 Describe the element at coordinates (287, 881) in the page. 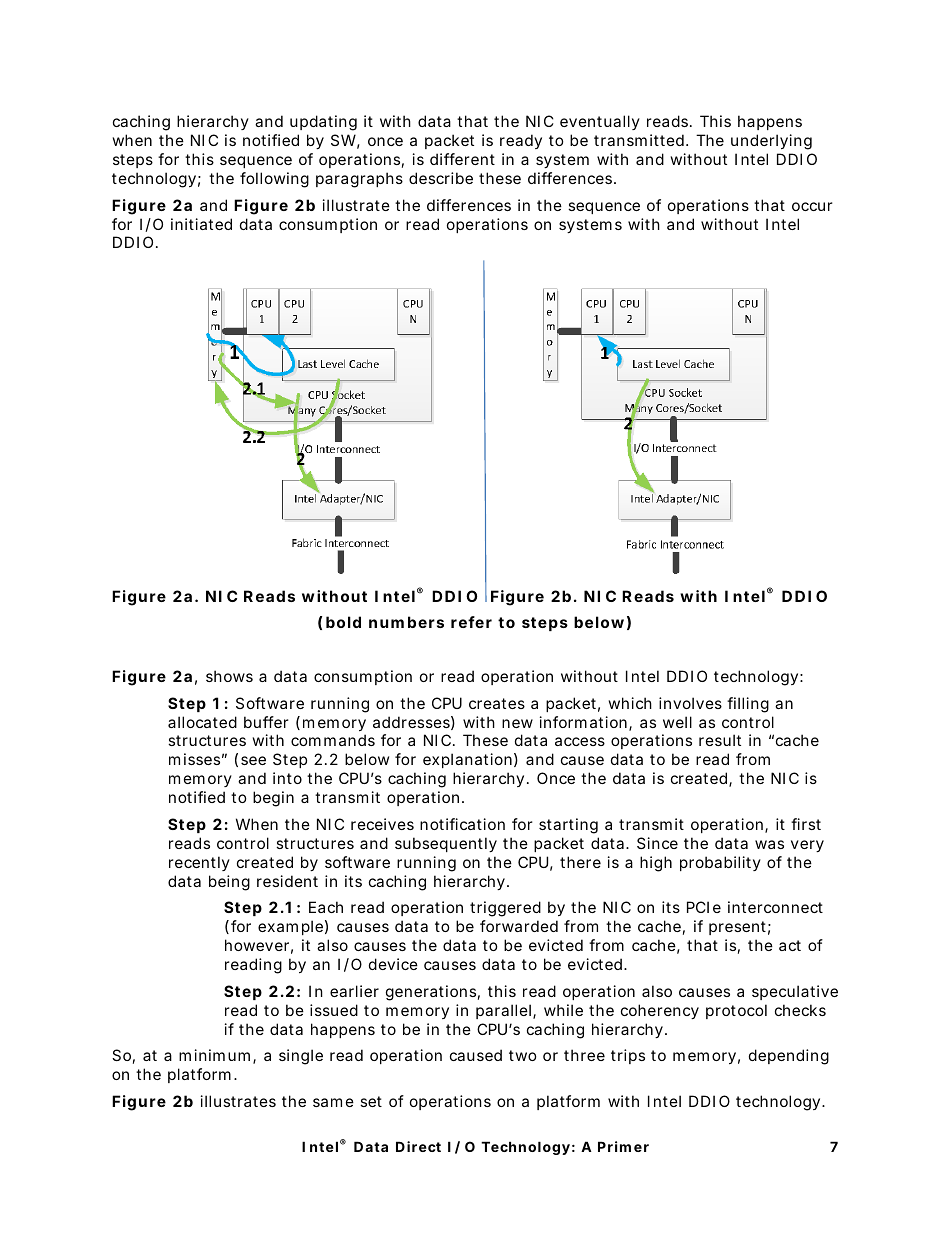

I see `resident` at that location.
